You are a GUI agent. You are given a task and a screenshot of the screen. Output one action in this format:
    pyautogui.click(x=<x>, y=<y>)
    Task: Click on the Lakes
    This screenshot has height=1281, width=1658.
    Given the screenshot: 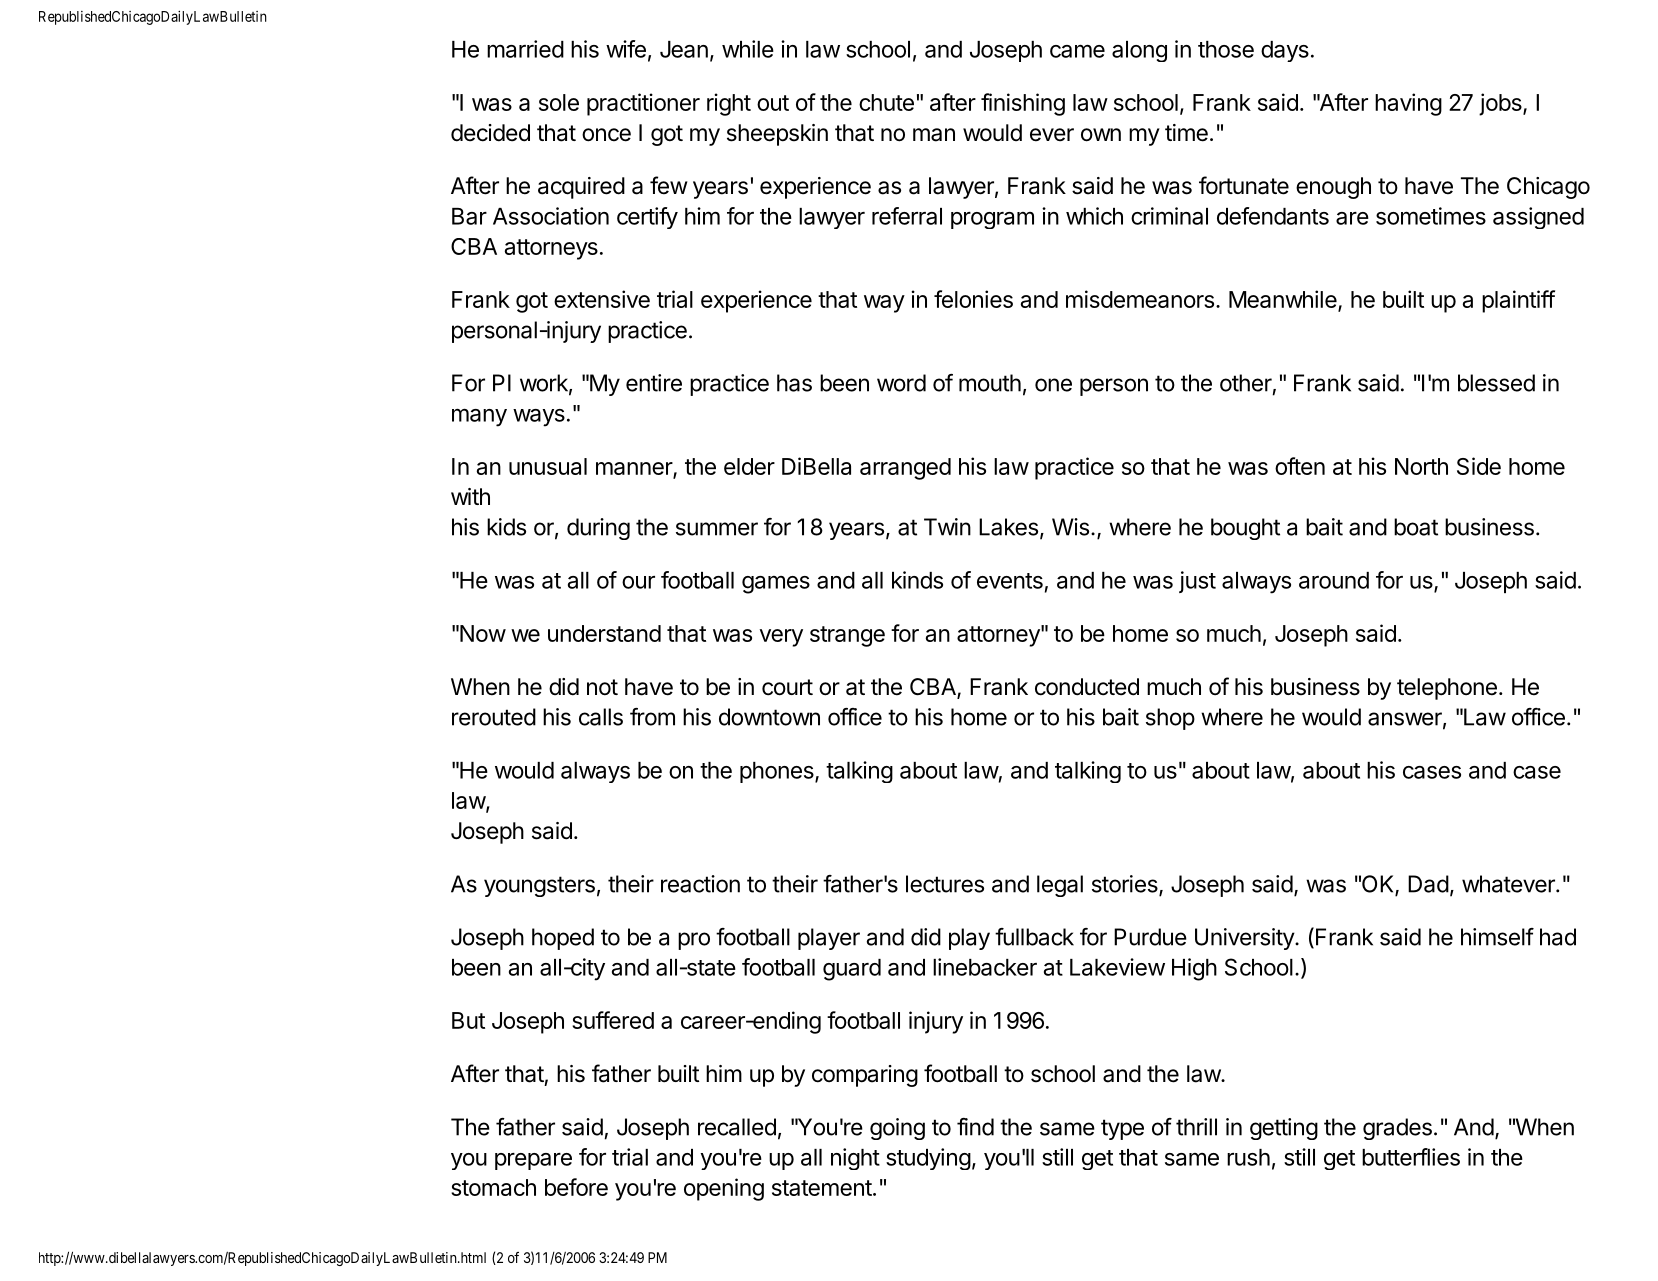 What is the action you would take?
    pyautogui.click(x=1008, y=527)
